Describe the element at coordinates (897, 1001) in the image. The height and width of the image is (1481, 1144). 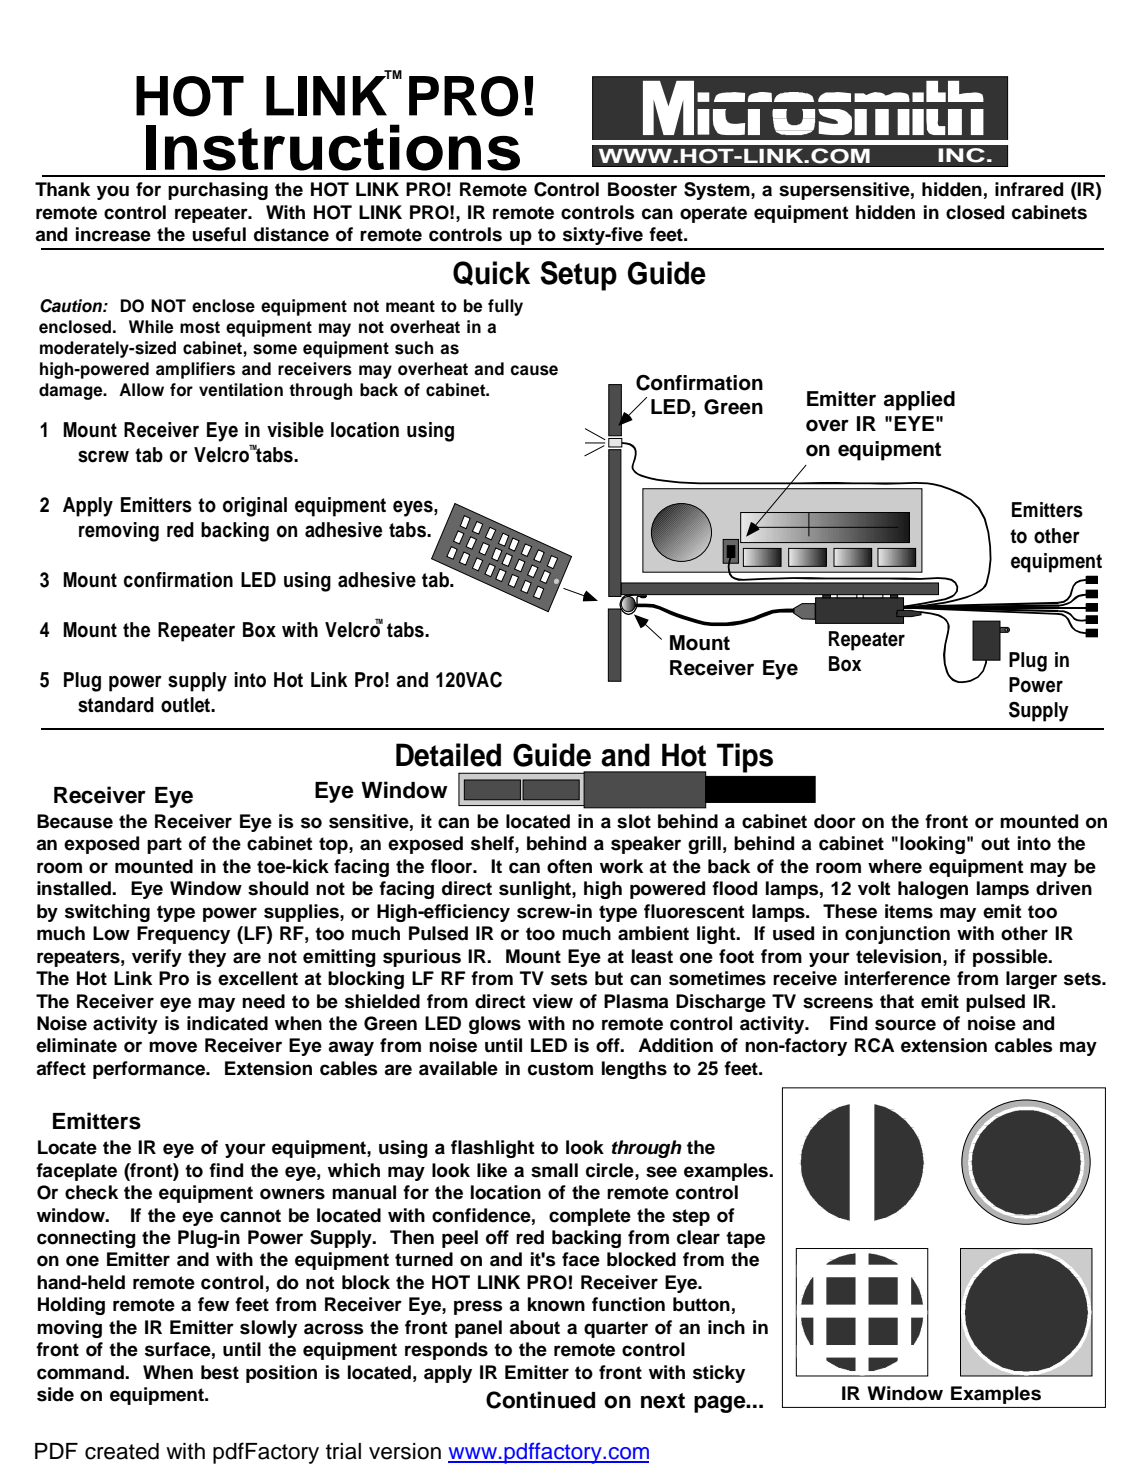
I see `that` at that location.
